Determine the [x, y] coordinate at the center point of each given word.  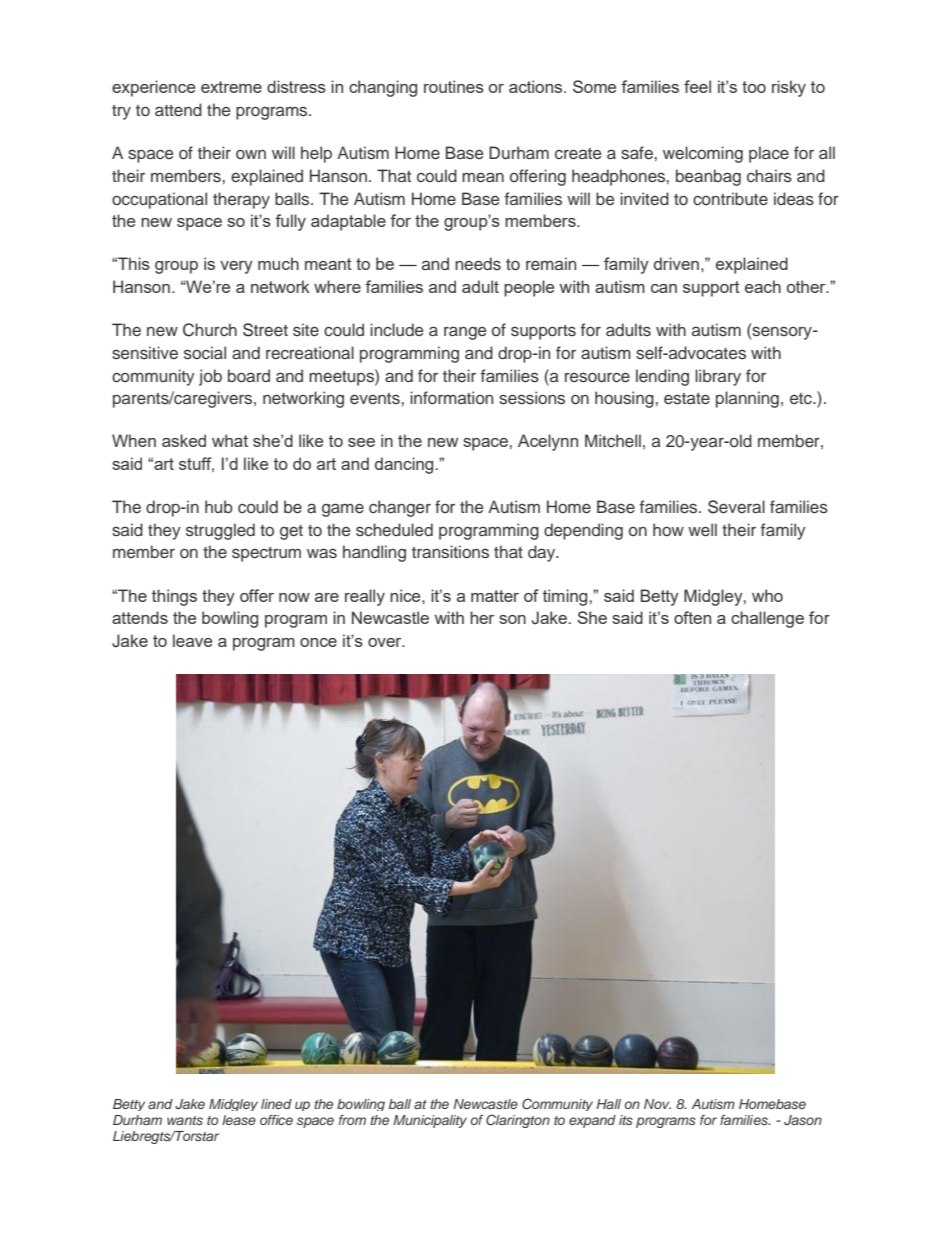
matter [495, 596]
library [718, 377]
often [692, 617]
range [465, 333]
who [767, 595]
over [386, 642]
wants [185, 1120]
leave [192, 640]
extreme [231, 87]
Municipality [430, 1121]
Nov [657, 1104]
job [210, 377]
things [174, 597]
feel [697, 86]
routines [454, 86]
